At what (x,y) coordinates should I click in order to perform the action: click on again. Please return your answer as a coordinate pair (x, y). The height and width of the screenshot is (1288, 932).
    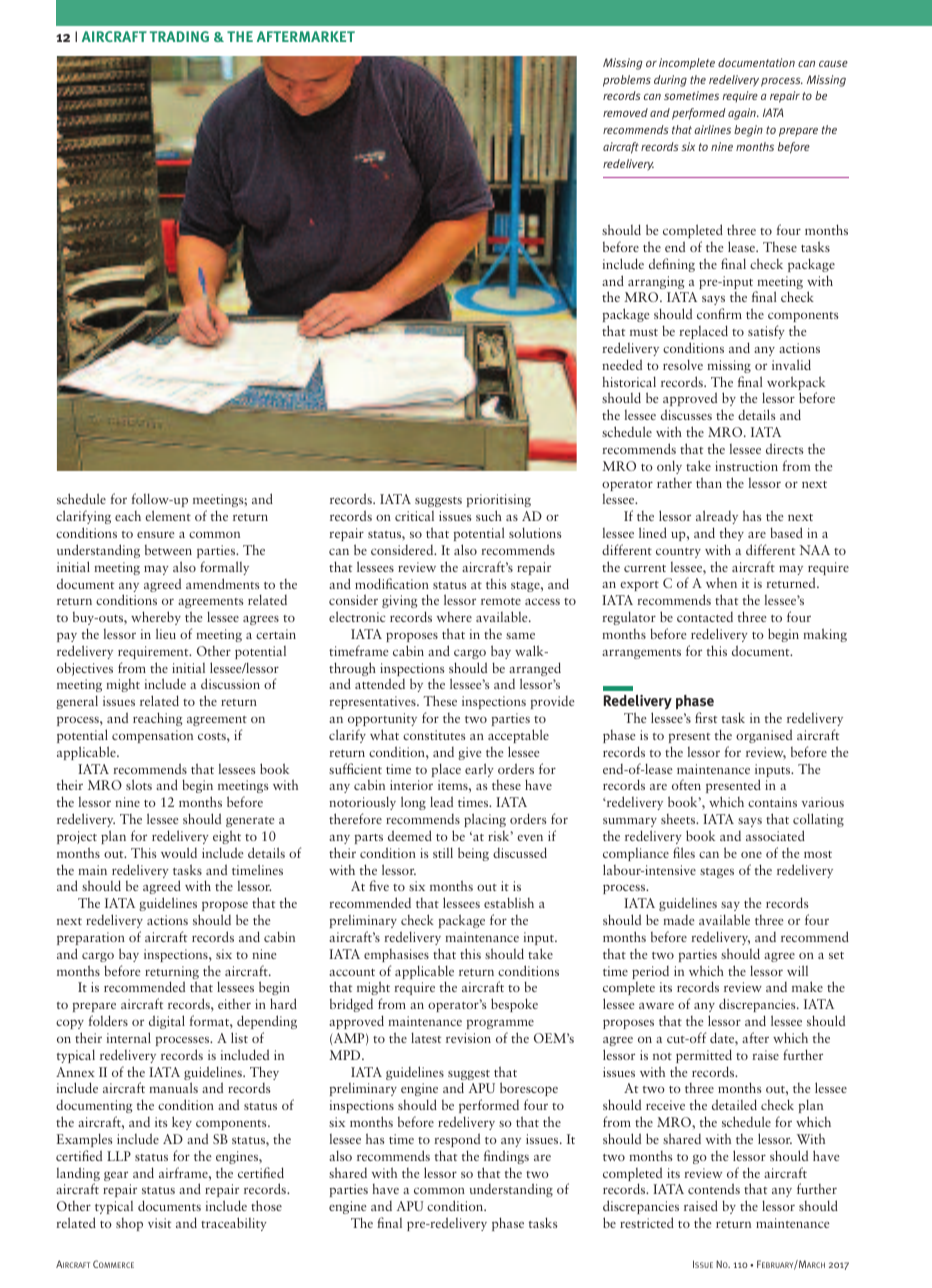
    Looking at the image, I should click on (743, 114).
